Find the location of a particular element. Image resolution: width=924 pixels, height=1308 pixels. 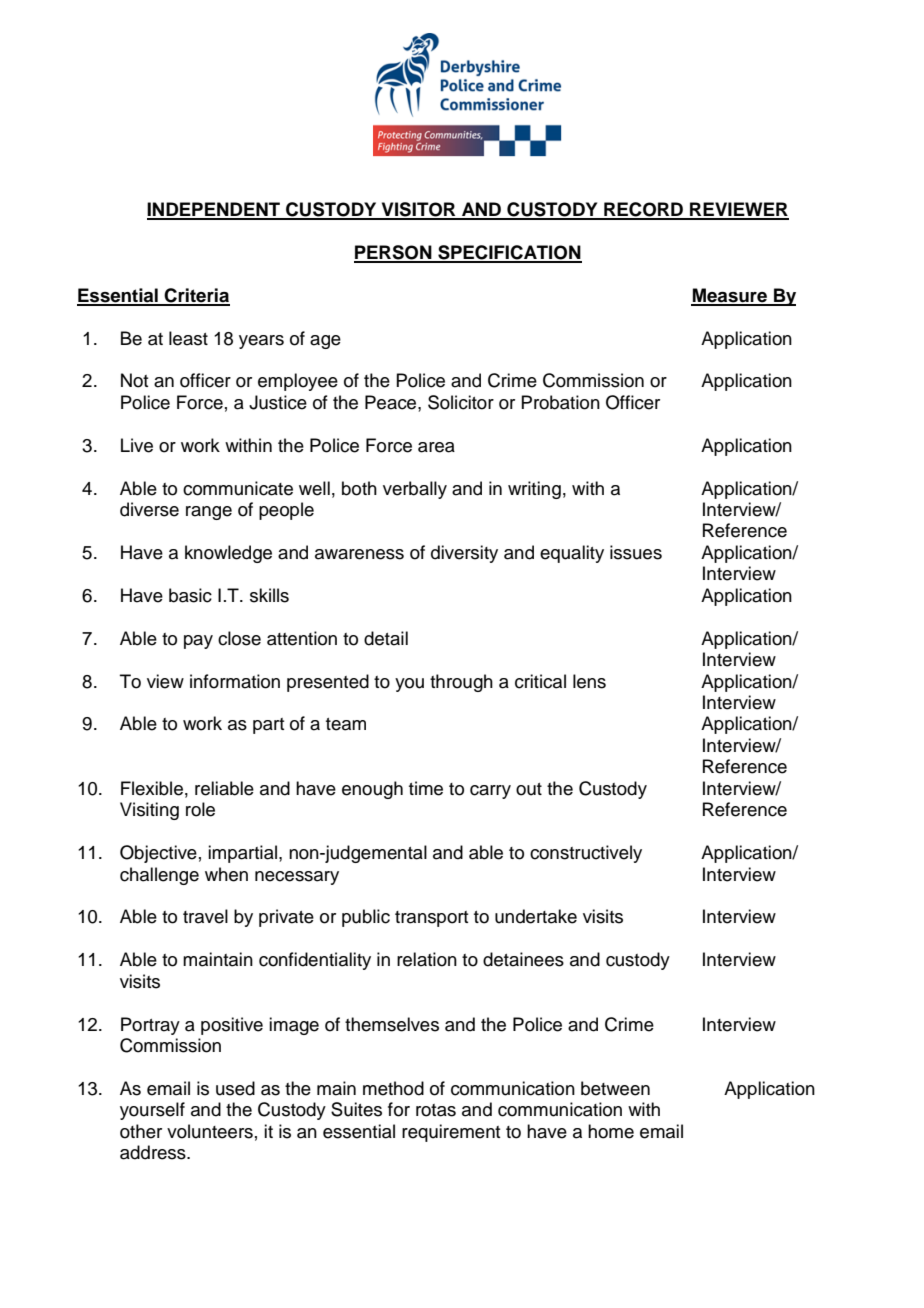

writing is located at coordinates (534, 490).
